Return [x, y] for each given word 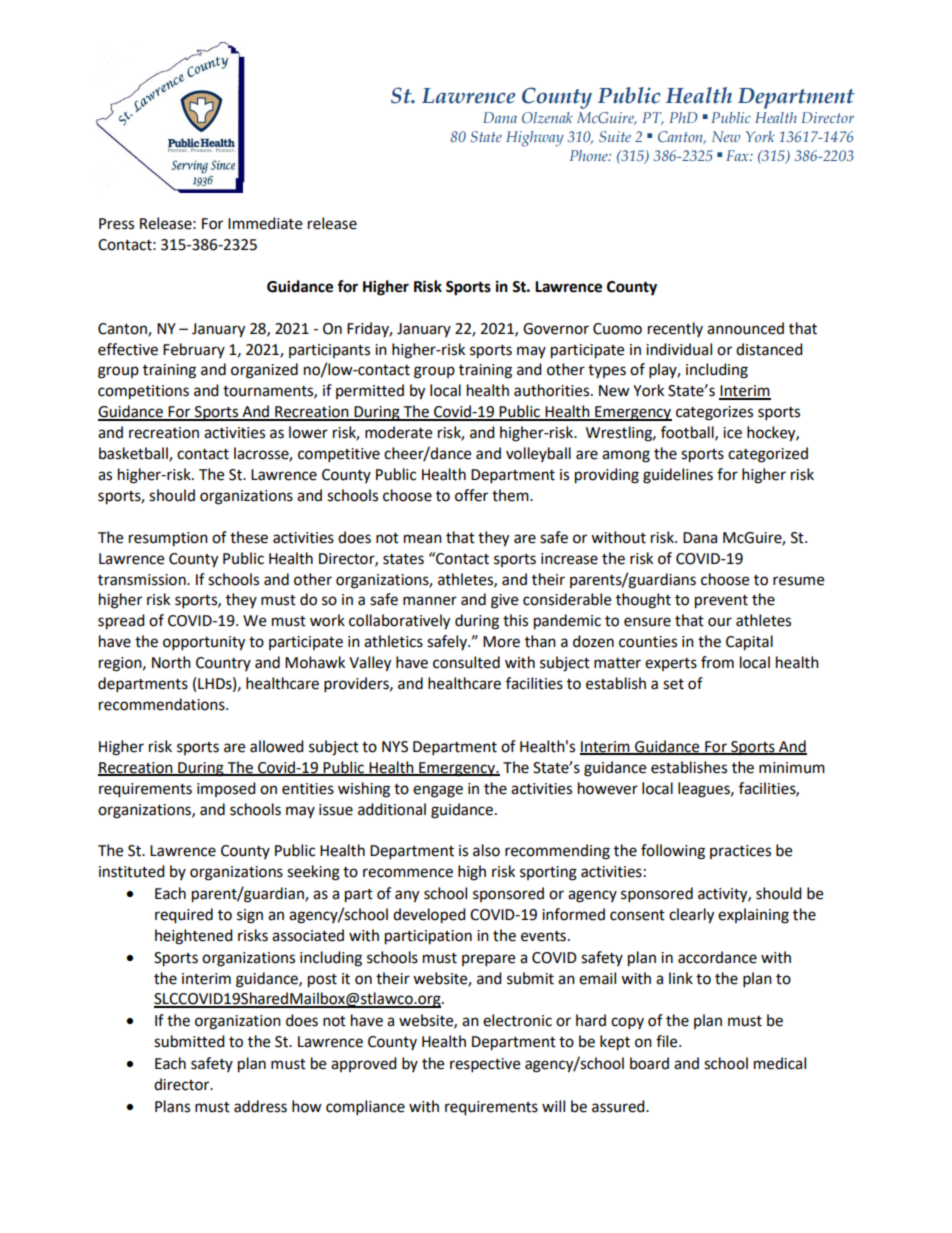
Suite [615, 136]
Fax [738, 155]
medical [780, 1063]
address [260, 1106]
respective [485, 1065]
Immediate [265, 223]
